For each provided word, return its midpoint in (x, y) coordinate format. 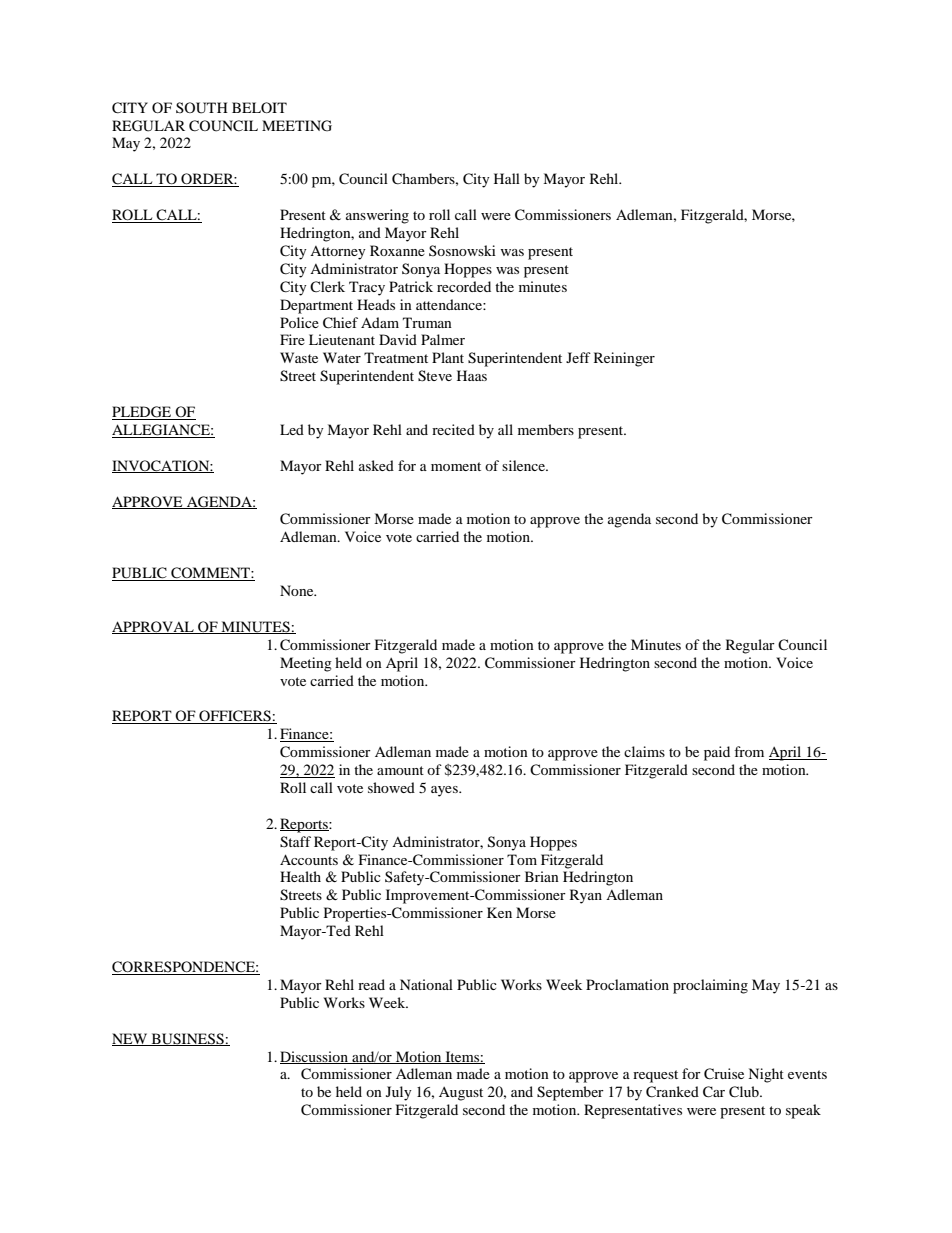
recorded (464, 286)
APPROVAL (154, 627)
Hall (507, 178)
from (749, 751)
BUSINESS (187, 1039)
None (298, 590)
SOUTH (202, 108)
